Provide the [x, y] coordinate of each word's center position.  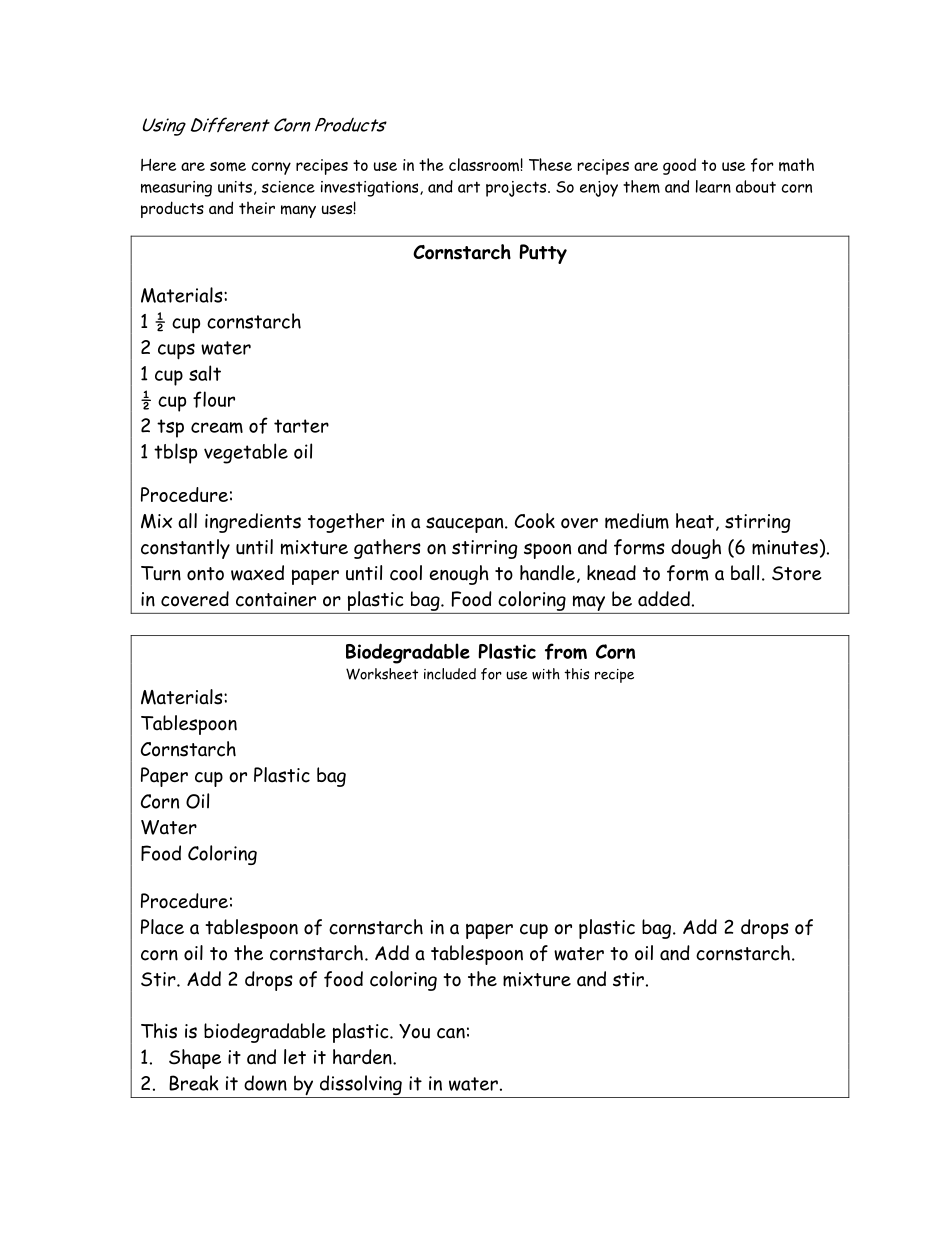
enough [459, 575]
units [235, 187]
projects [517, 189]
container [276, 599]
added [664, 599]
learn [713, 186]
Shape [195, 1059]
